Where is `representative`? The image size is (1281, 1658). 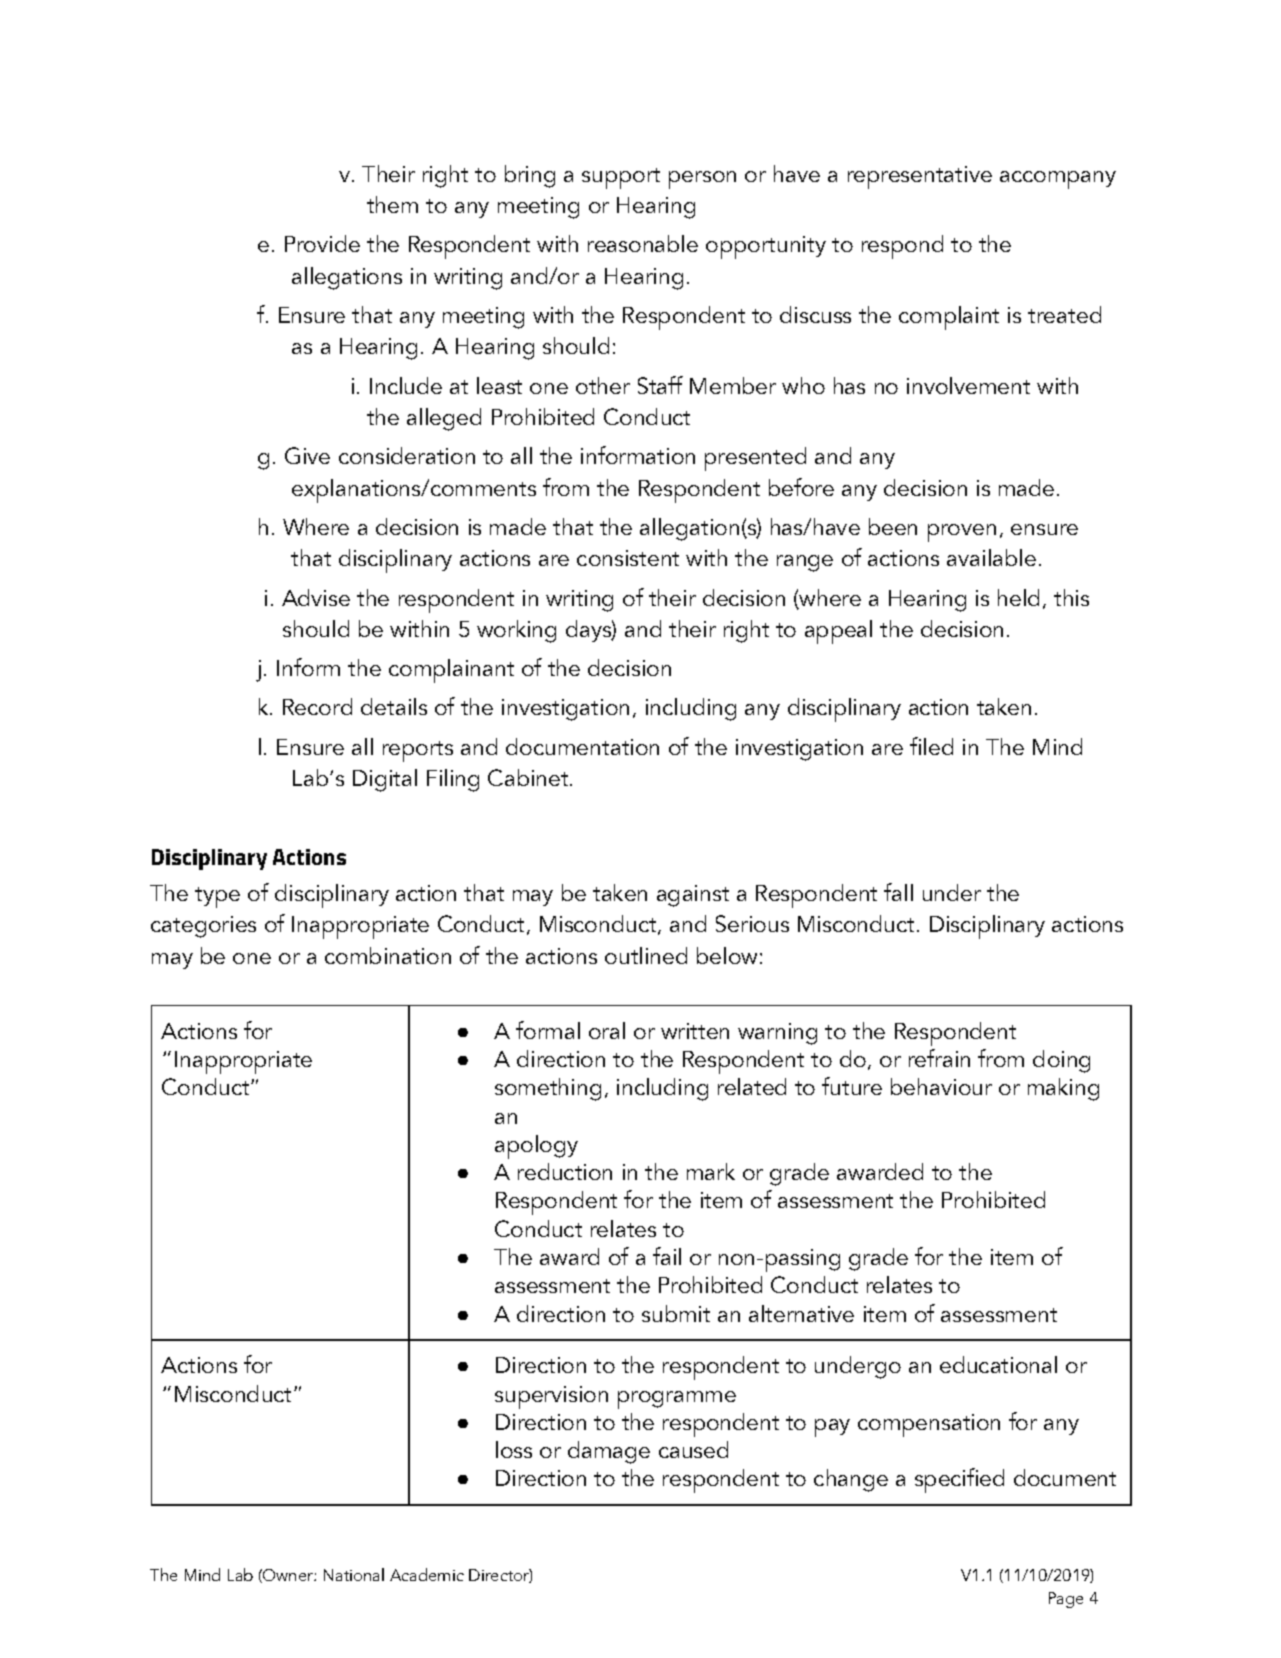
representative is located at coordinates (920, 177).
